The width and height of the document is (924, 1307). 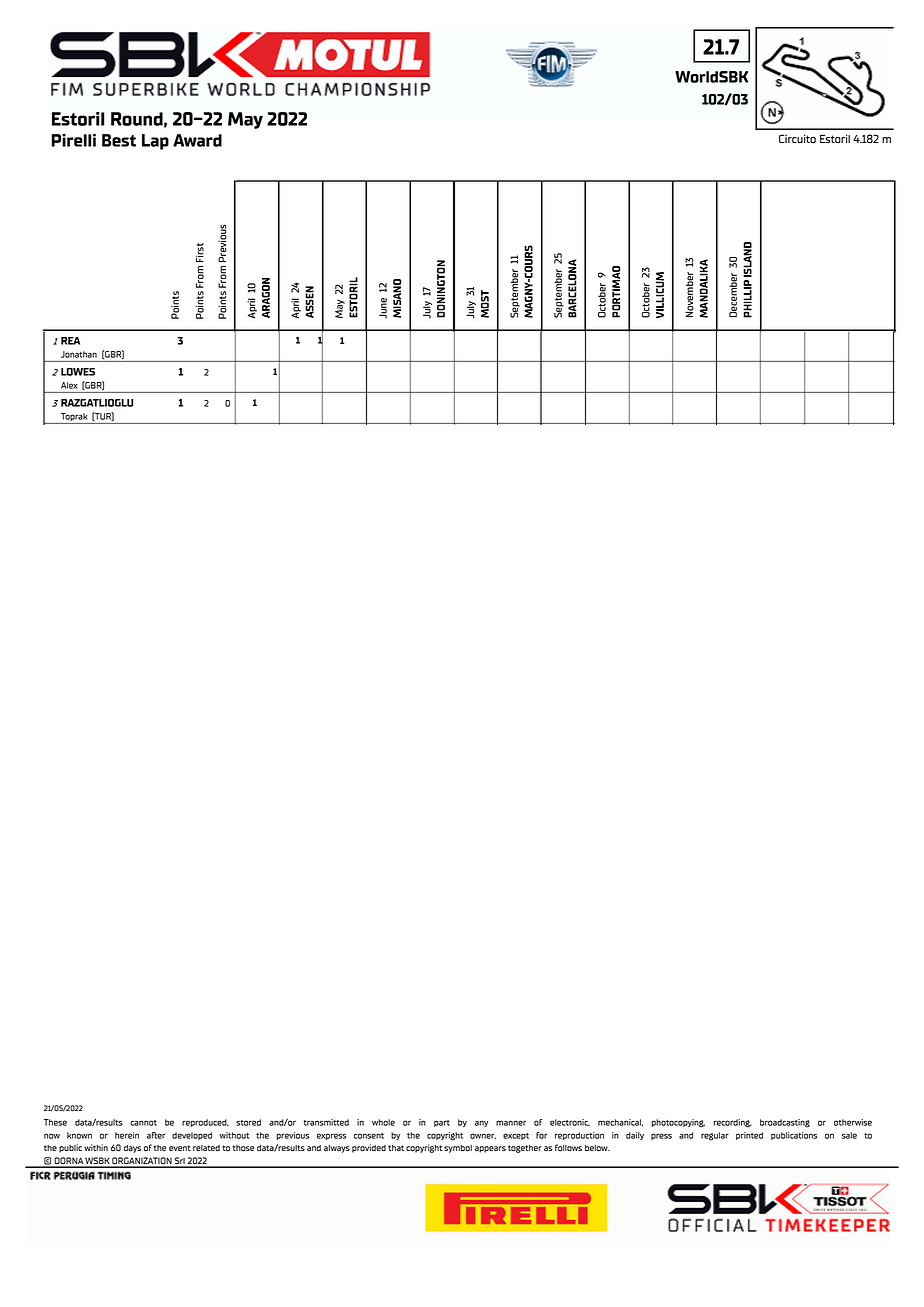 I want to click on Lap, so click(x=155, y=142).
